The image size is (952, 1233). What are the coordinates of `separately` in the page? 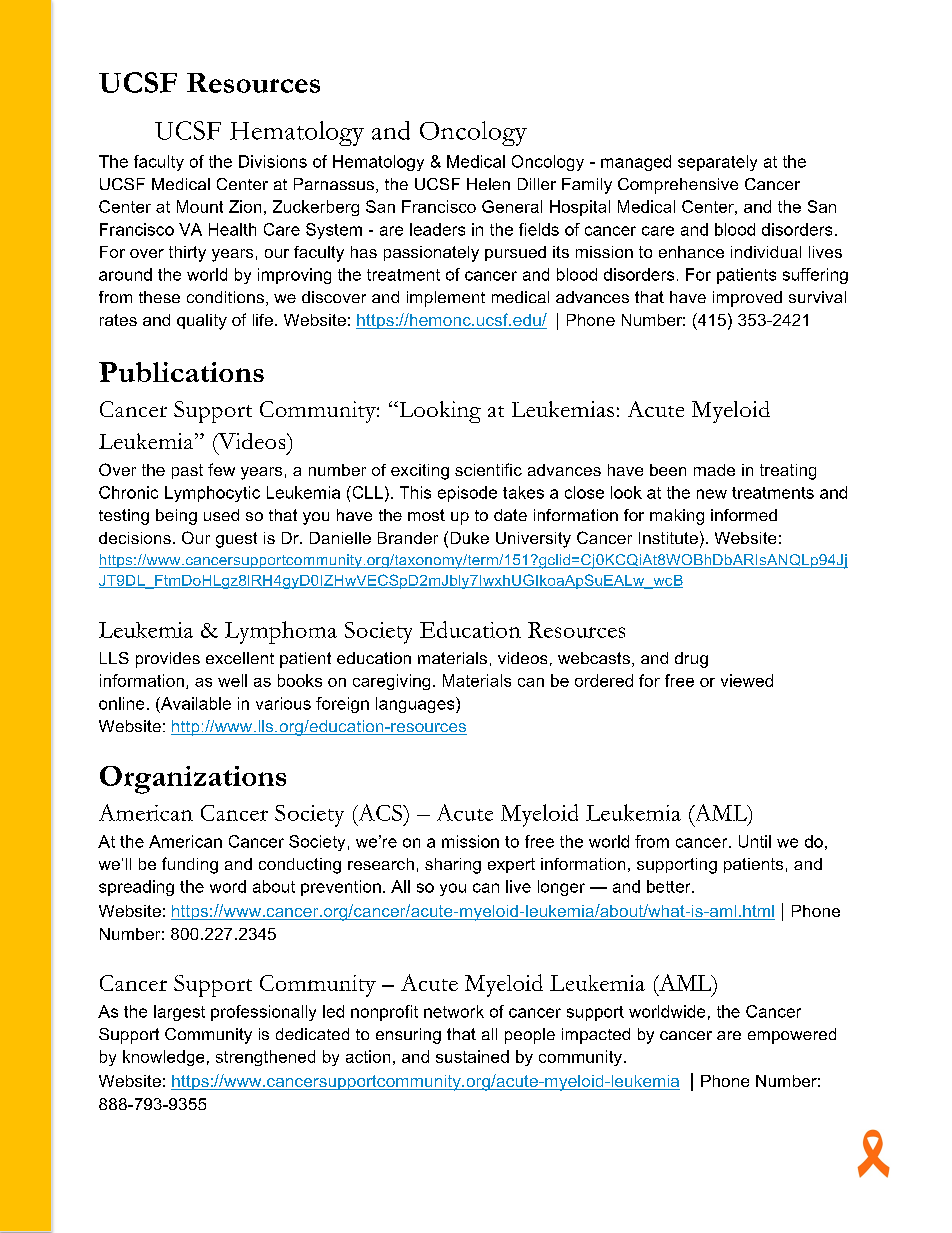 It's located at (717, 163).
